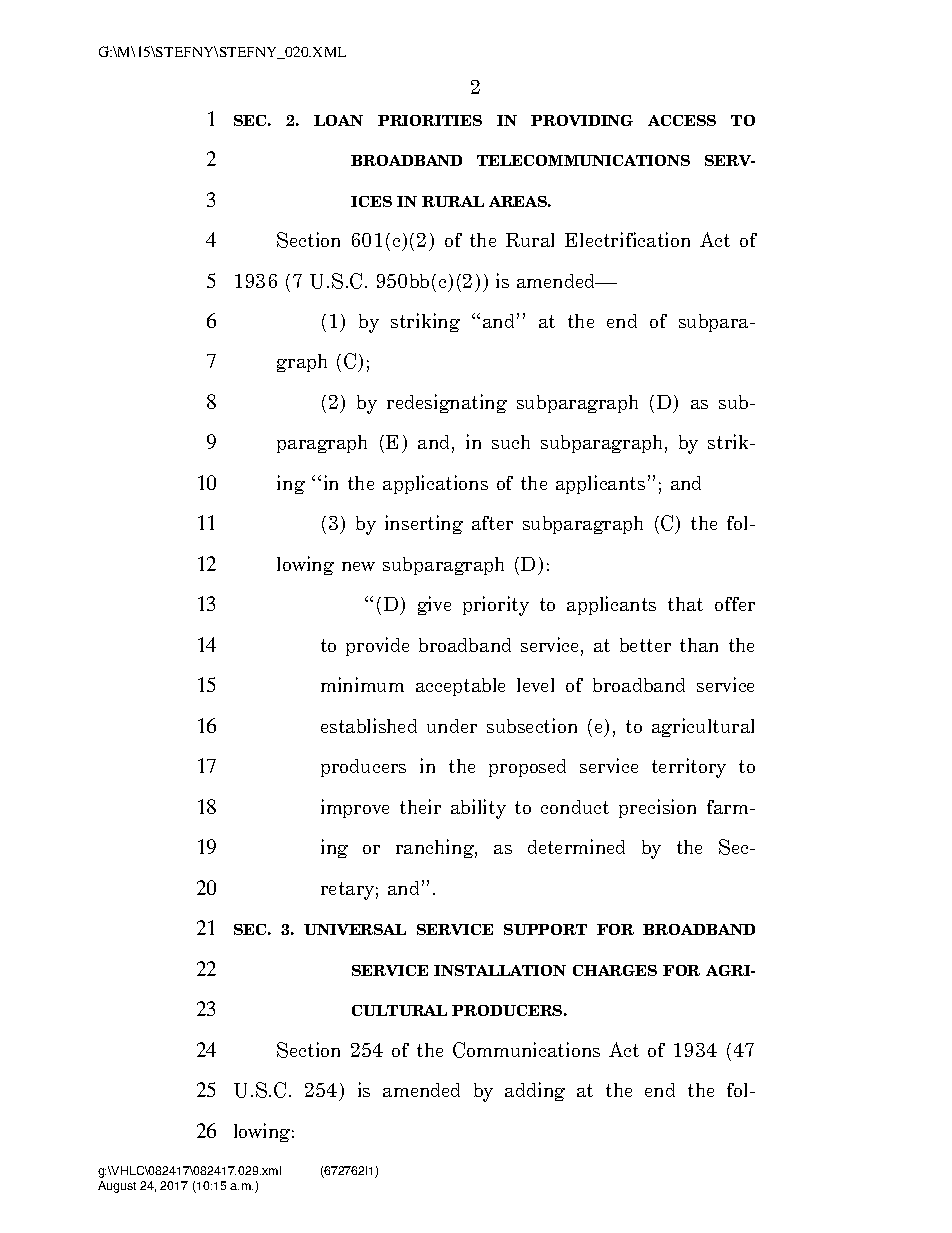 Image resolution: width=952 pixels, height=1233 pixels. Describe the element at coordinates (338, 120) in the screenshot. I see `LOAN` at that location.
